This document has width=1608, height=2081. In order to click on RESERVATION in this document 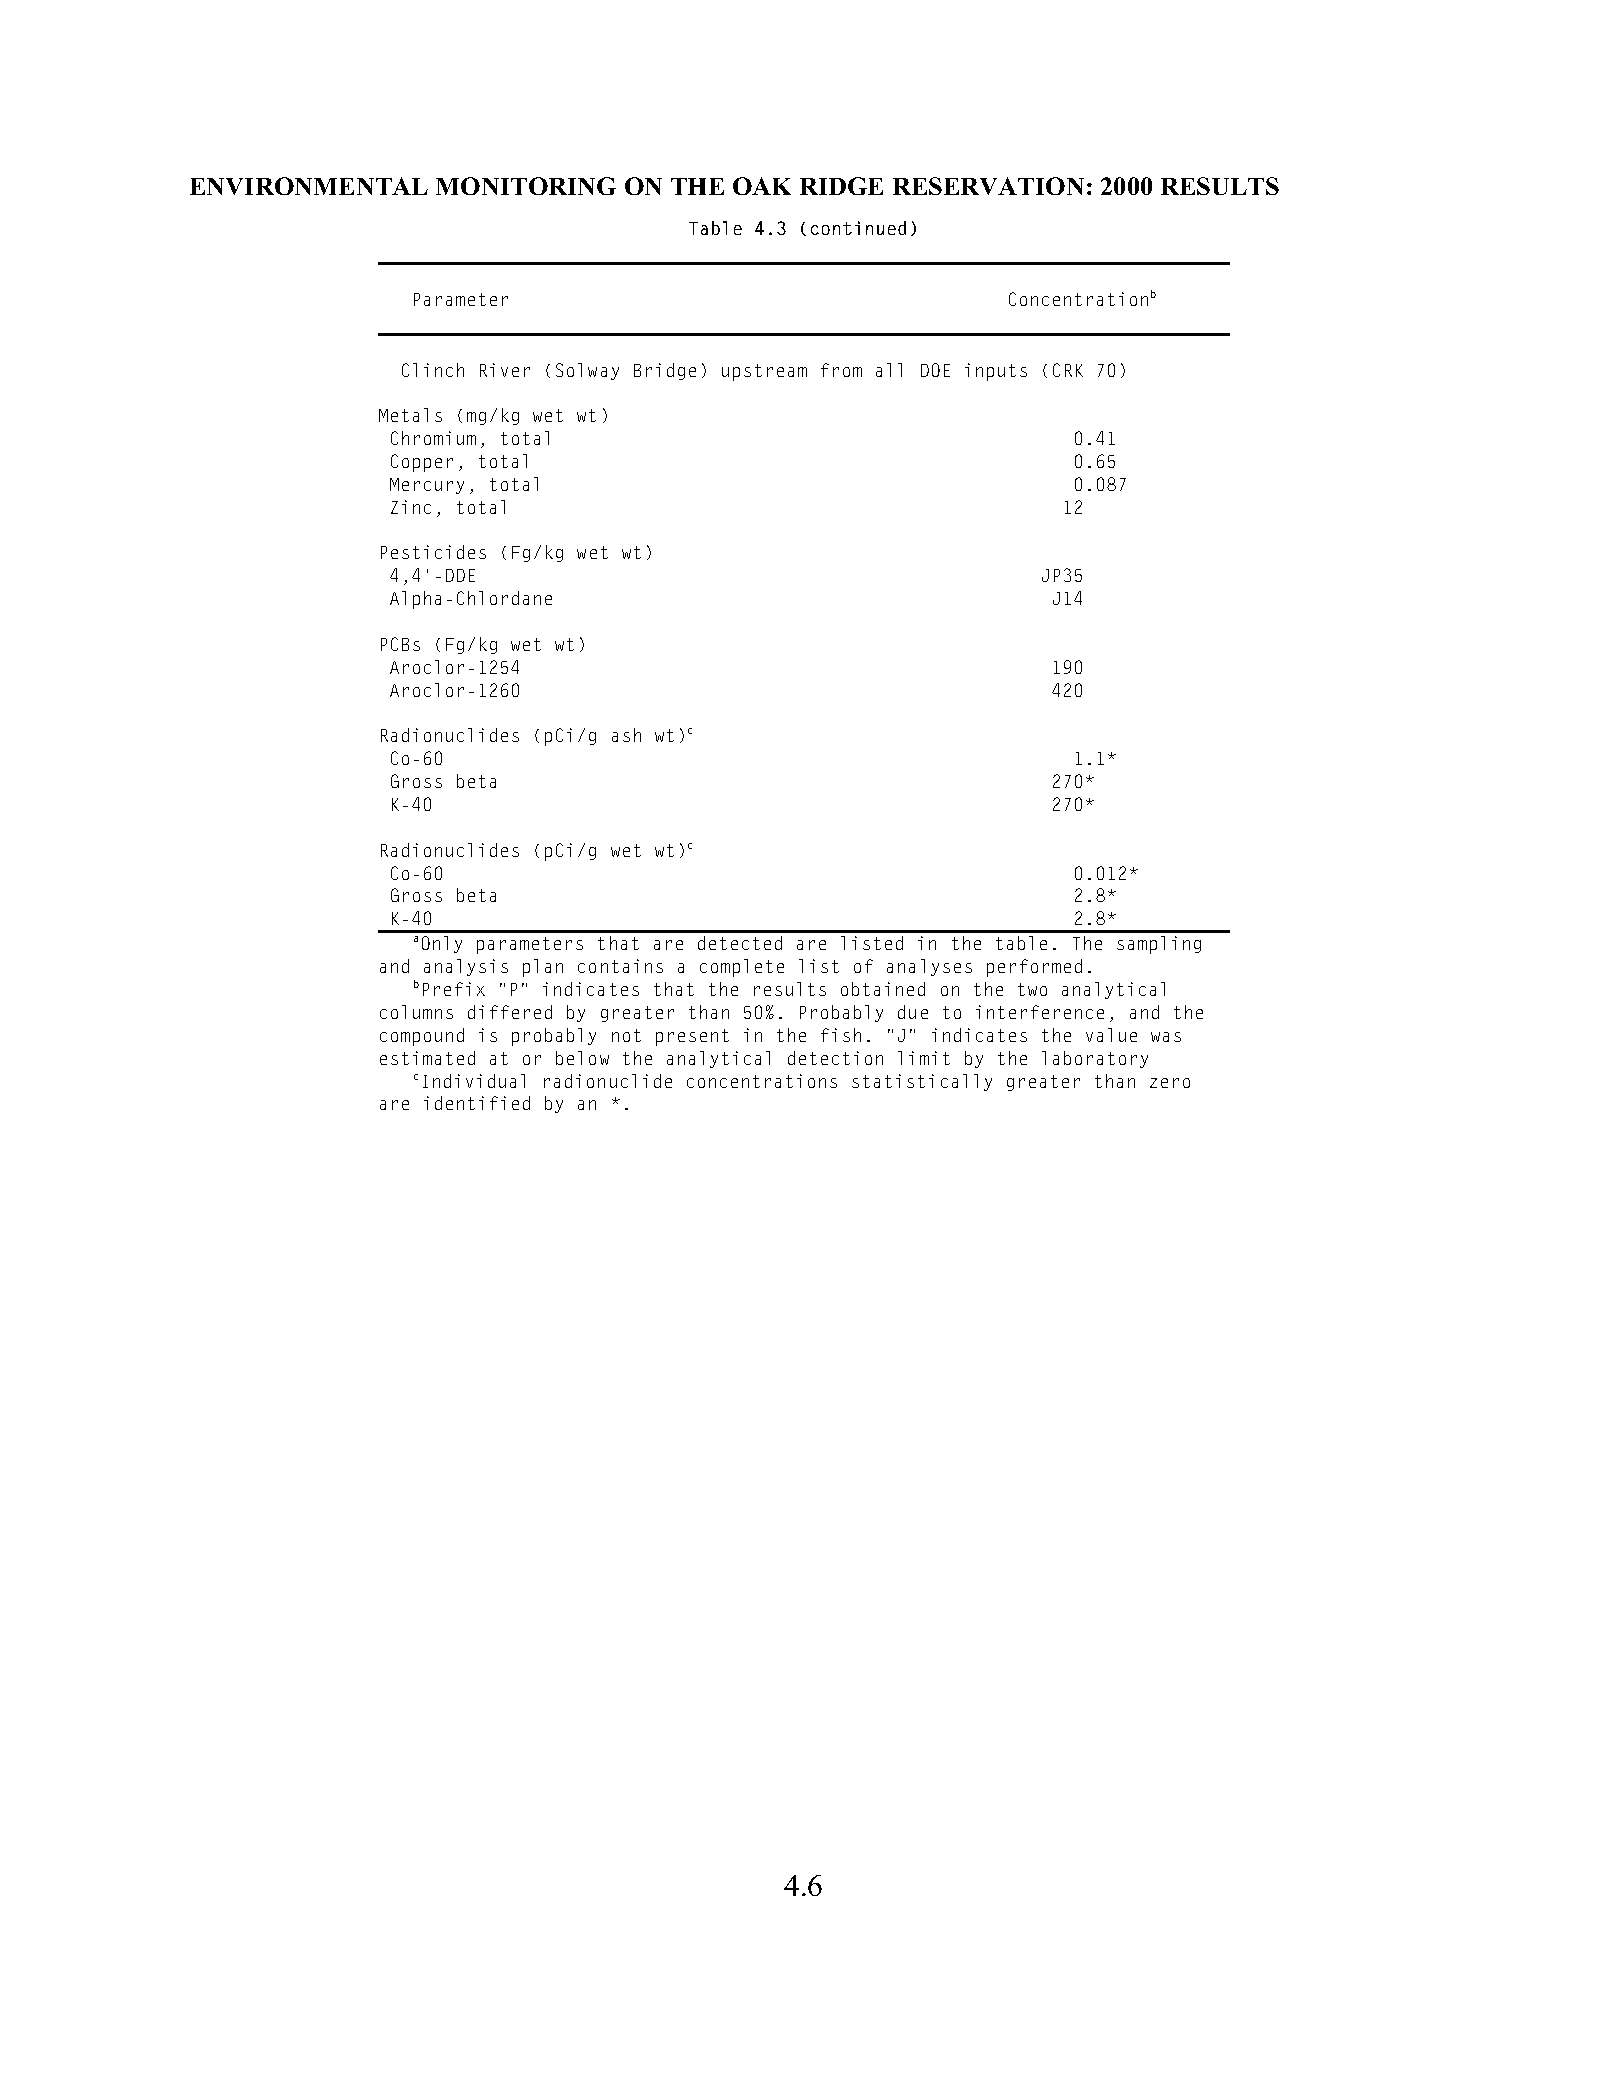, I will do `click(988, 186)`.
